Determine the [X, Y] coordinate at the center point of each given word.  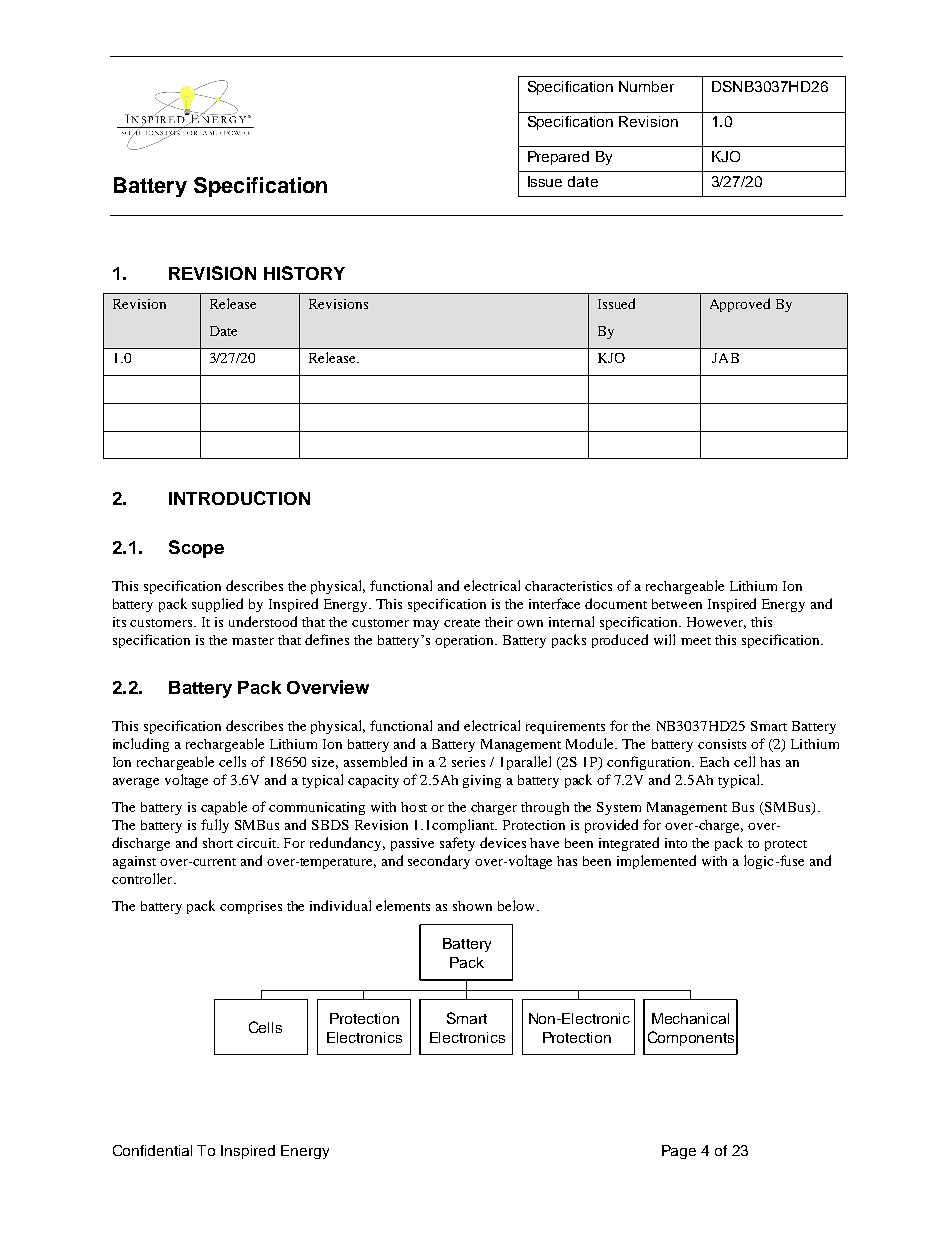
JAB [725, 358]
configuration [650, 763]
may [426, 625]
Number [646, 86]
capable [224, 808]
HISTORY [304, 273]
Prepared [558, 158]
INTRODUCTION [239, 498]
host [414, 807]
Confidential [152, 1150]
